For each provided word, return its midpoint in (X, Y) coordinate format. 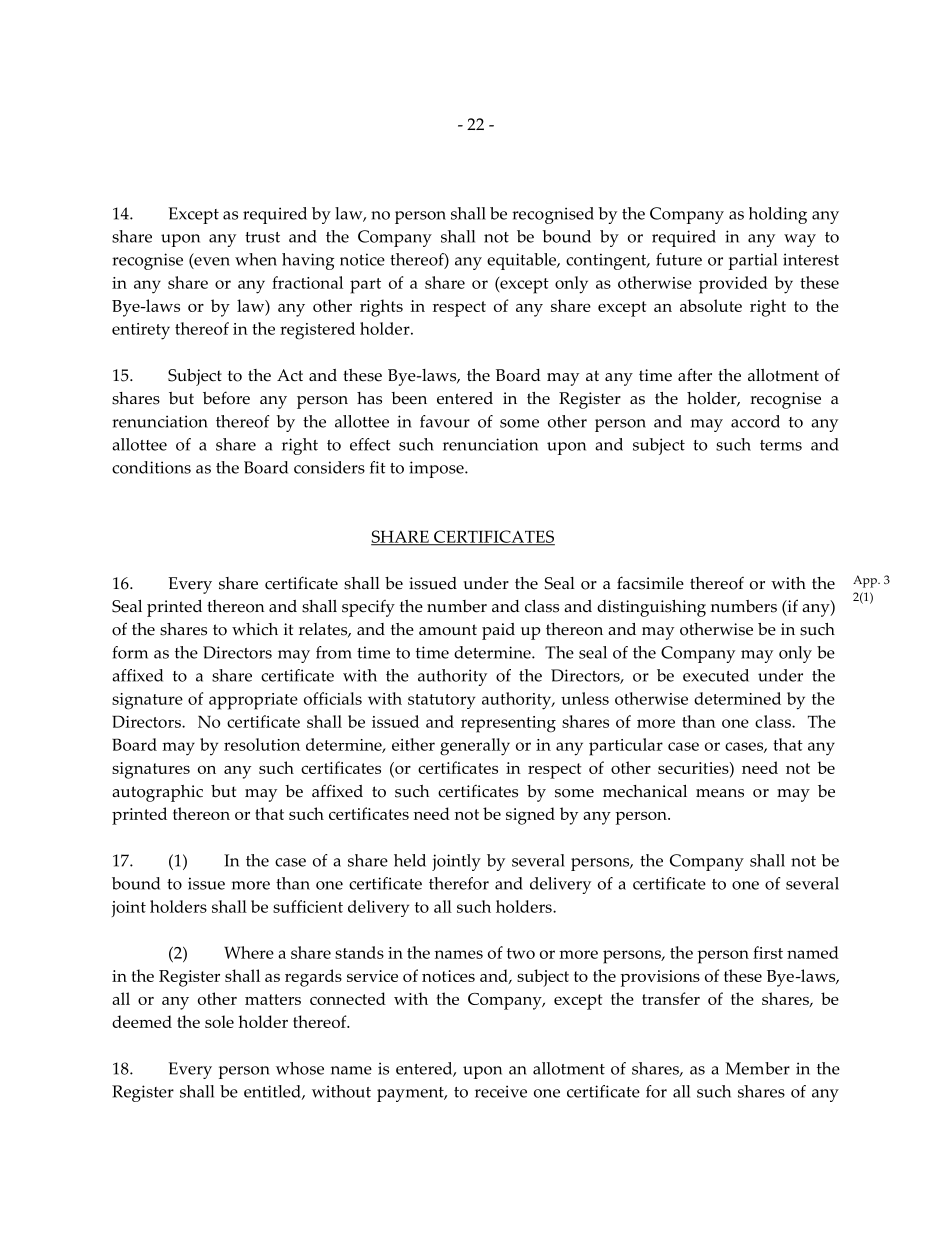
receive (501, 1091)
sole (219, 1021)
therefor (459, 883)
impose (437, 469)
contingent (607, 261)
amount (448, 630)
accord (755, 421)
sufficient (308, 906)
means (720, 793)
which (255, 629)
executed (716, 675)
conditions (151, 467)
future (679, 259)
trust (262, 237)
